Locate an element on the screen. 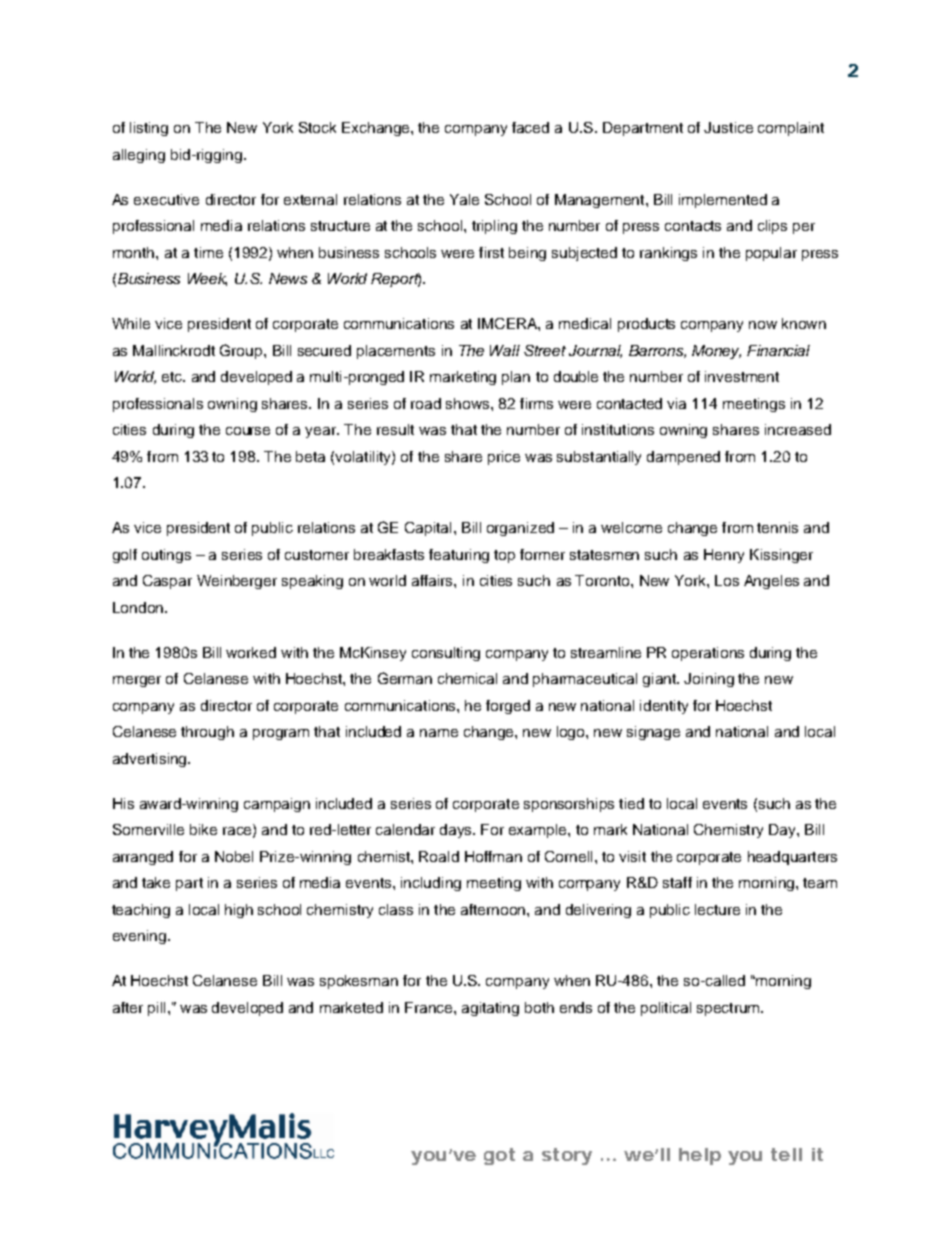  worked is located at coordinates (251, 652).
